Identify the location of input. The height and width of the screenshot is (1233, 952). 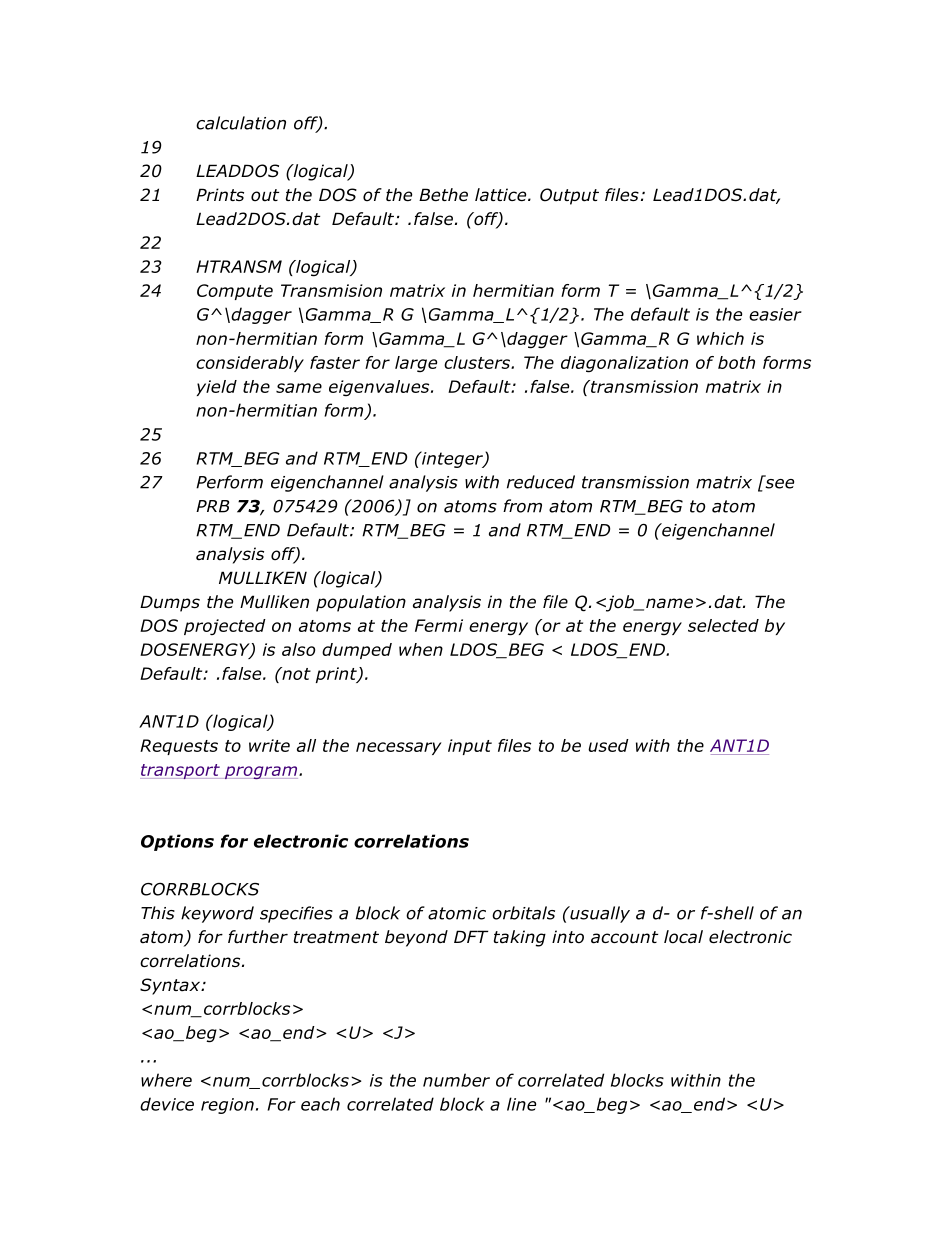
(470, 747).
